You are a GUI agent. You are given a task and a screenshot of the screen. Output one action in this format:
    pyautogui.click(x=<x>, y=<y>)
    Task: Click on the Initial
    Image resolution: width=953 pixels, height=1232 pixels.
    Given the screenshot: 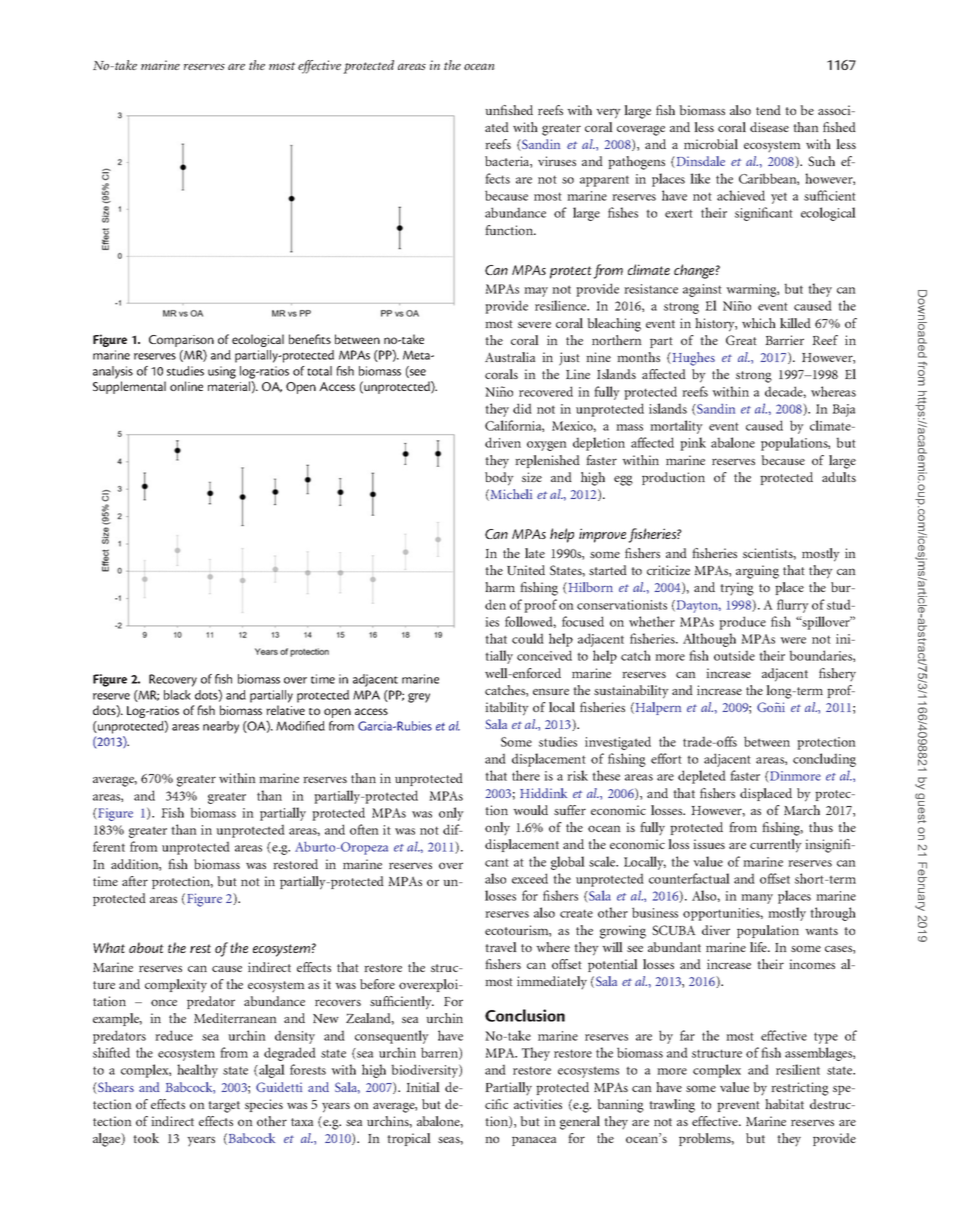 What is the action you would take?
    pyautogui.click(x=423, y=1087)
